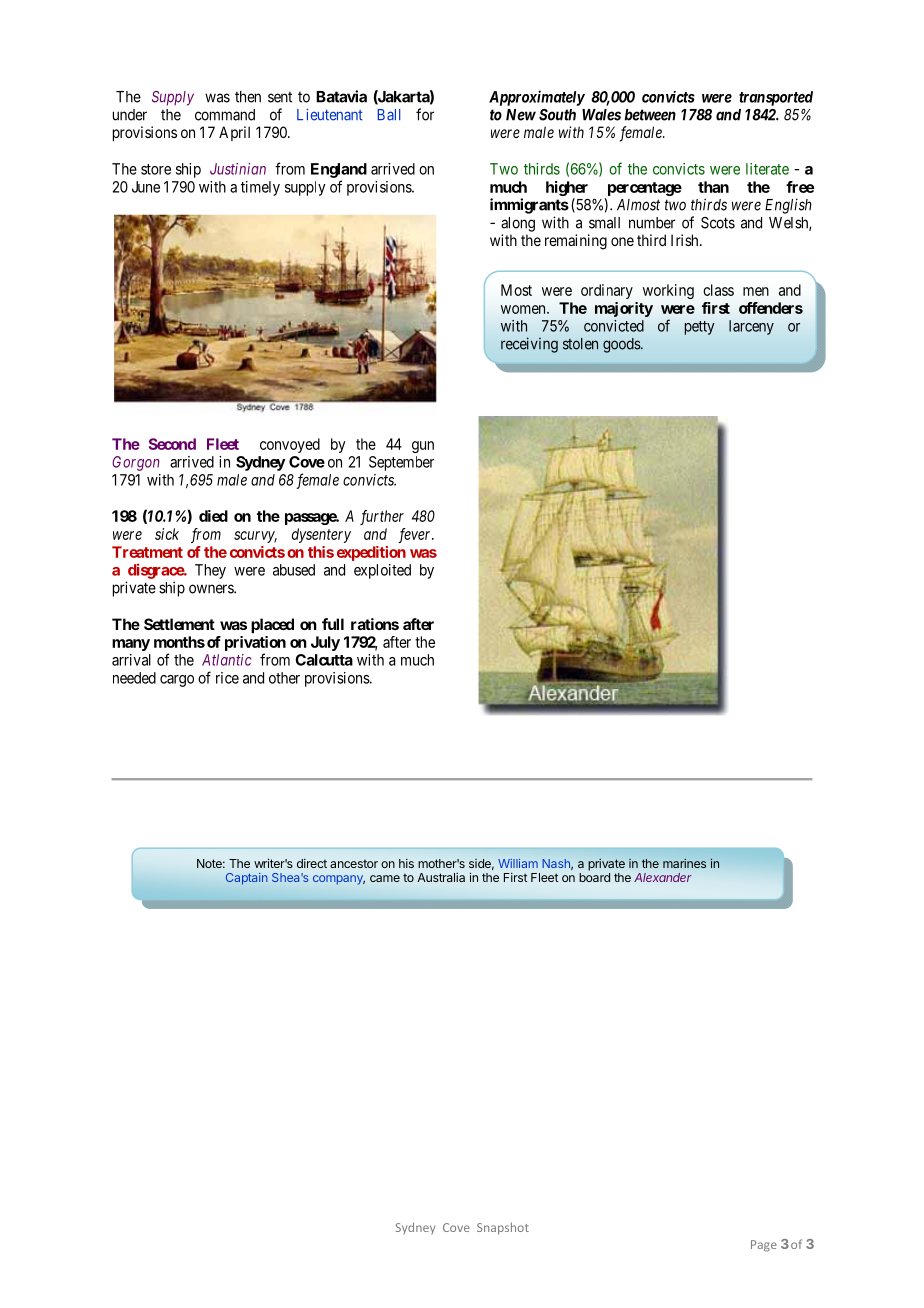  What do you see at coordinates (227, 678) in the screenshot?
I see `rice` at bounding box center [227, 678].
